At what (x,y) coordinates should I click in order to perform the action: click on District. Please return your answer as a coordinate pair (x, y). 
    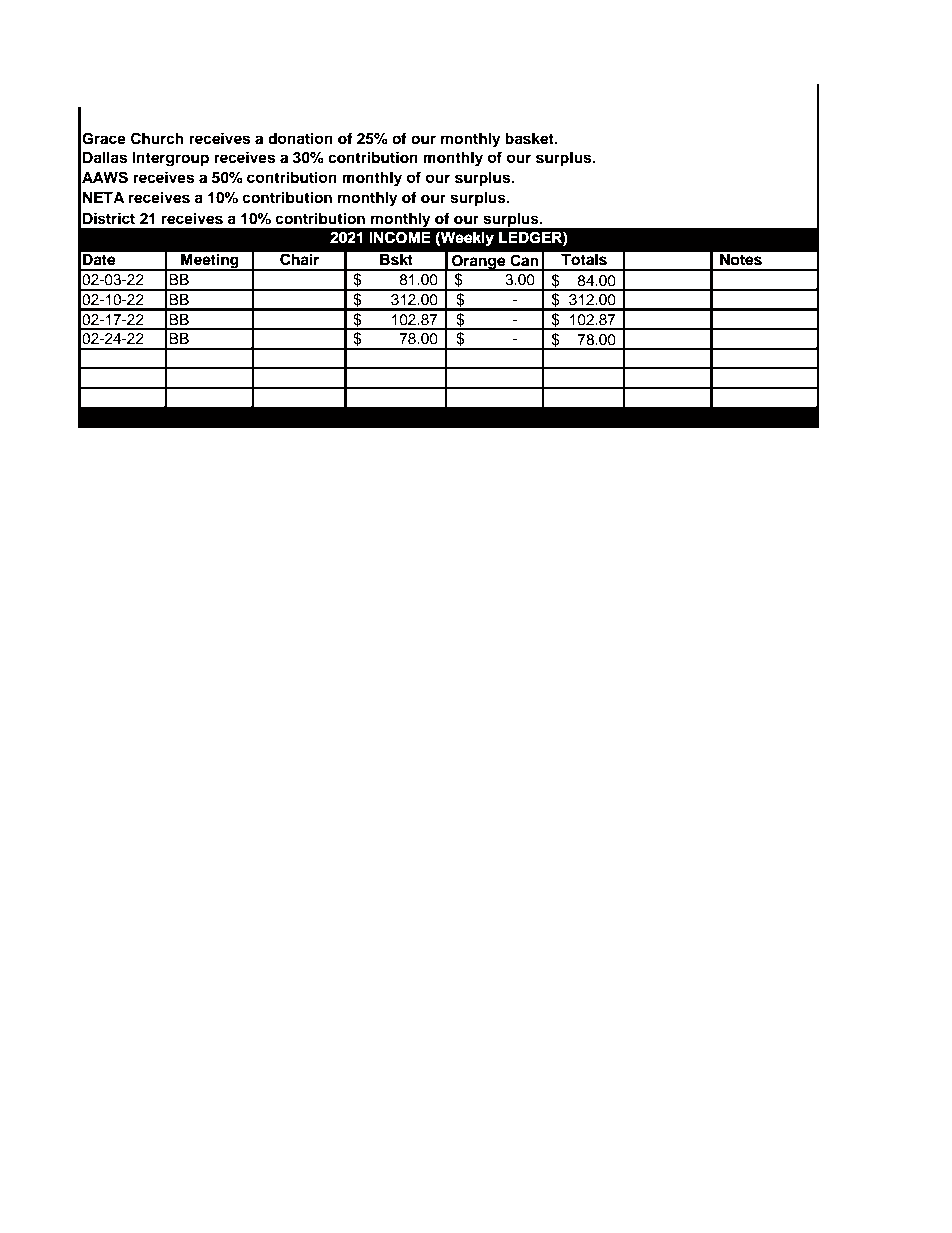
    Looking at the image, I should click on (109, 218).
